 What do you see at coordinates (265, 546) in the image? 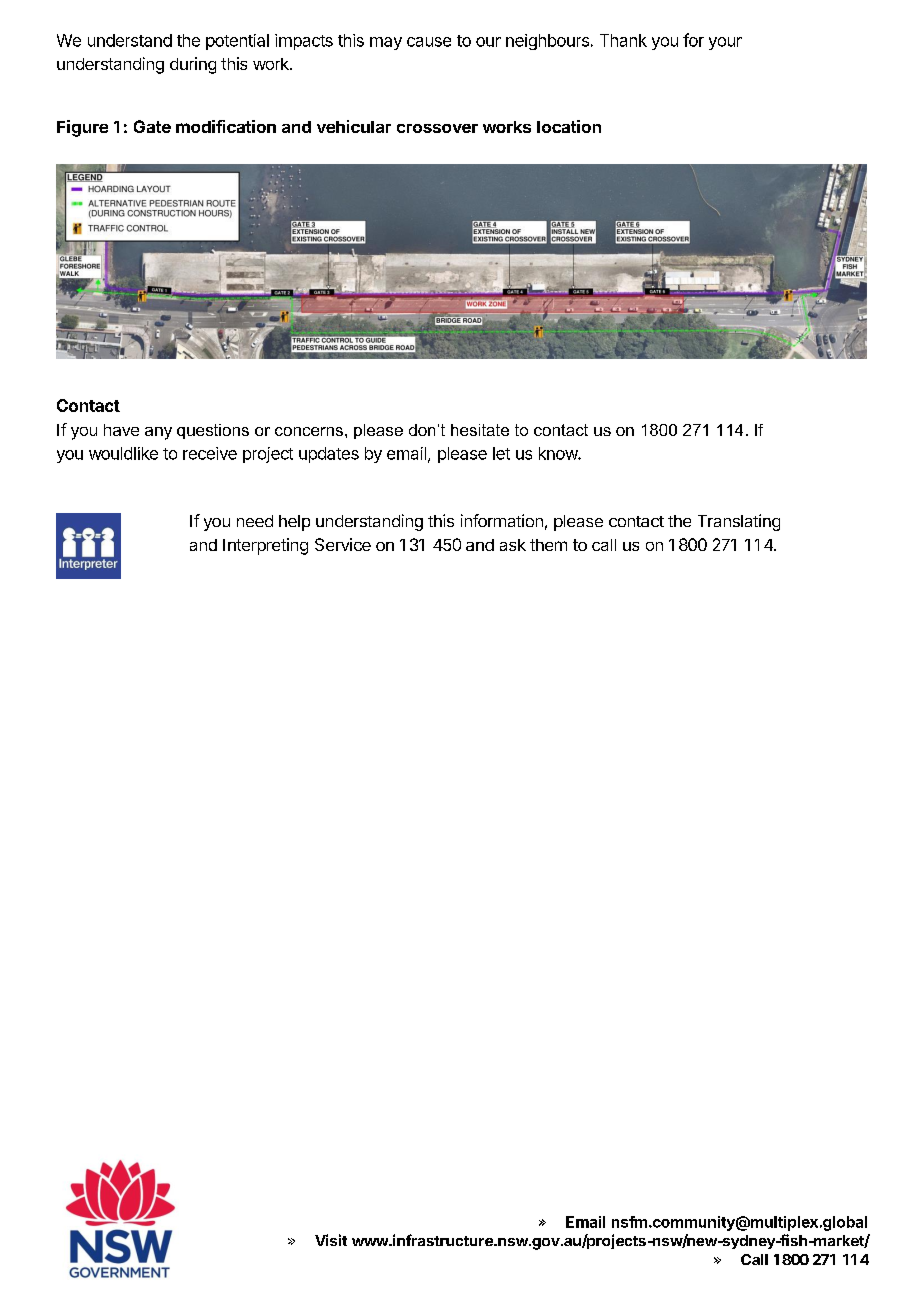
I see `Interpreting` at bounding box center [265, 546].
